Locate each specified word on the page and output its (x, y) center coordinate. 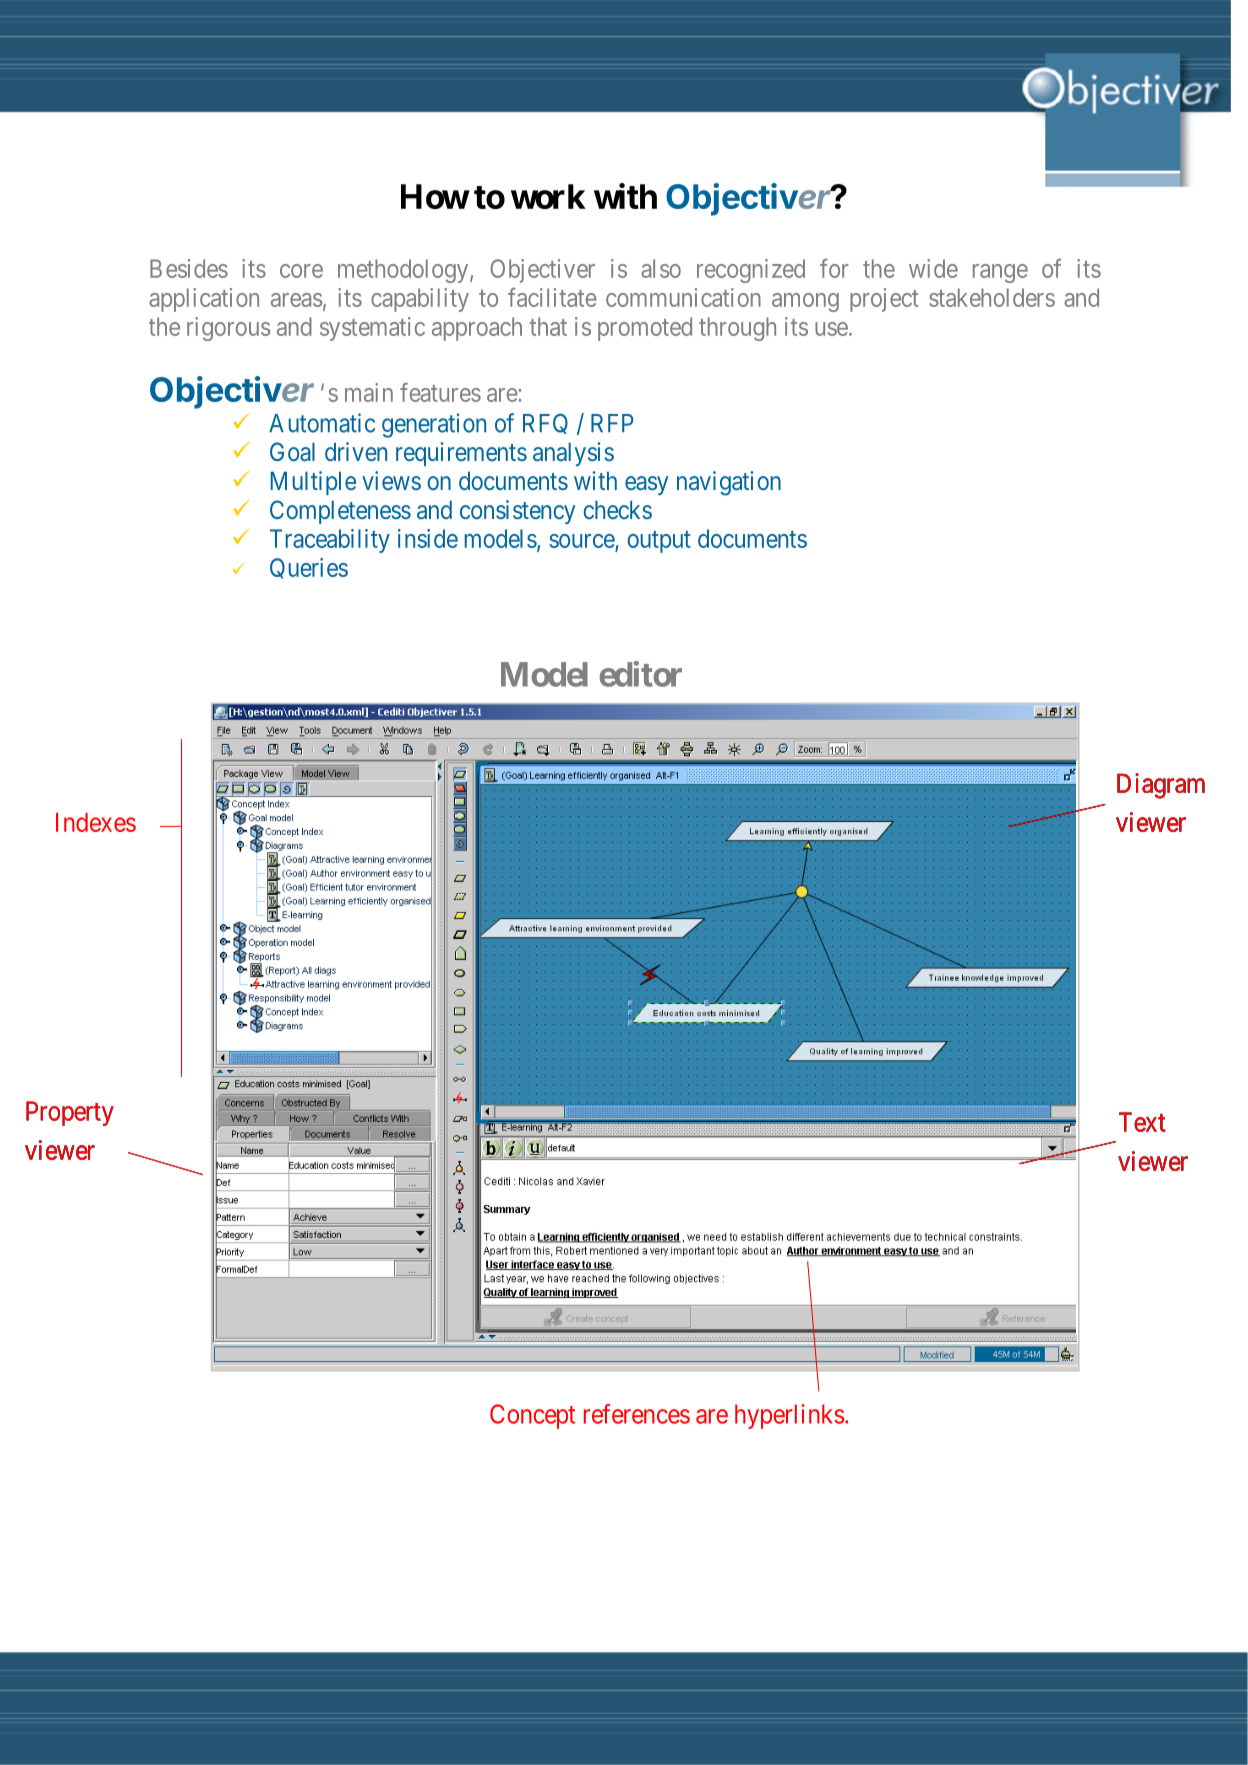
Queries (309, 568)
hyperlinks (789, 1416)
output (659, 542)
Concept (532, 1416)
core (301, 271)
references (637, 1414)
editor (640, 674)
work (548, 196)
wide (933, 268)
